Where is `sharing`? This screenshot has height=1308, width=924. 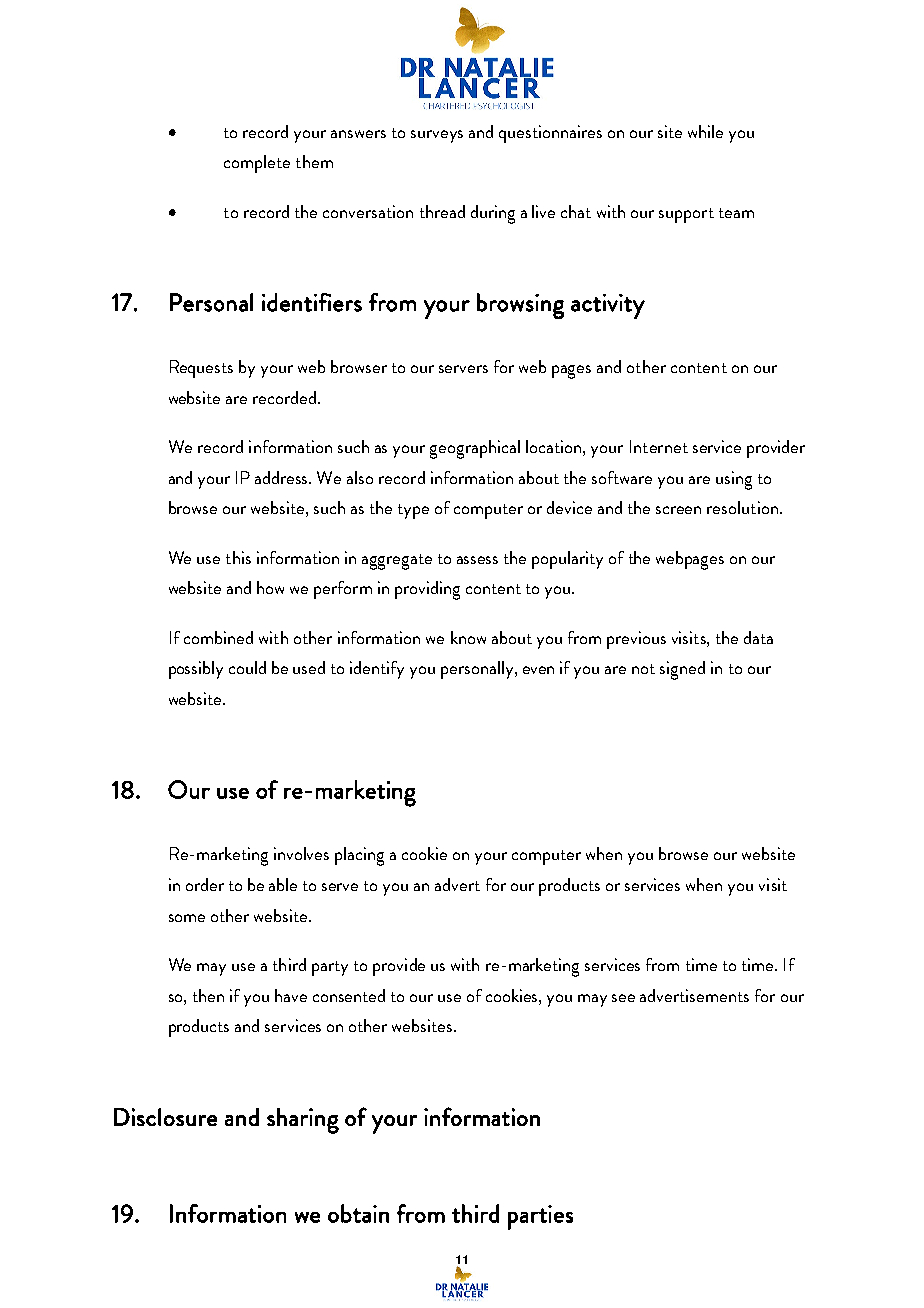 sharing is located at coordinates (303, 1121).
